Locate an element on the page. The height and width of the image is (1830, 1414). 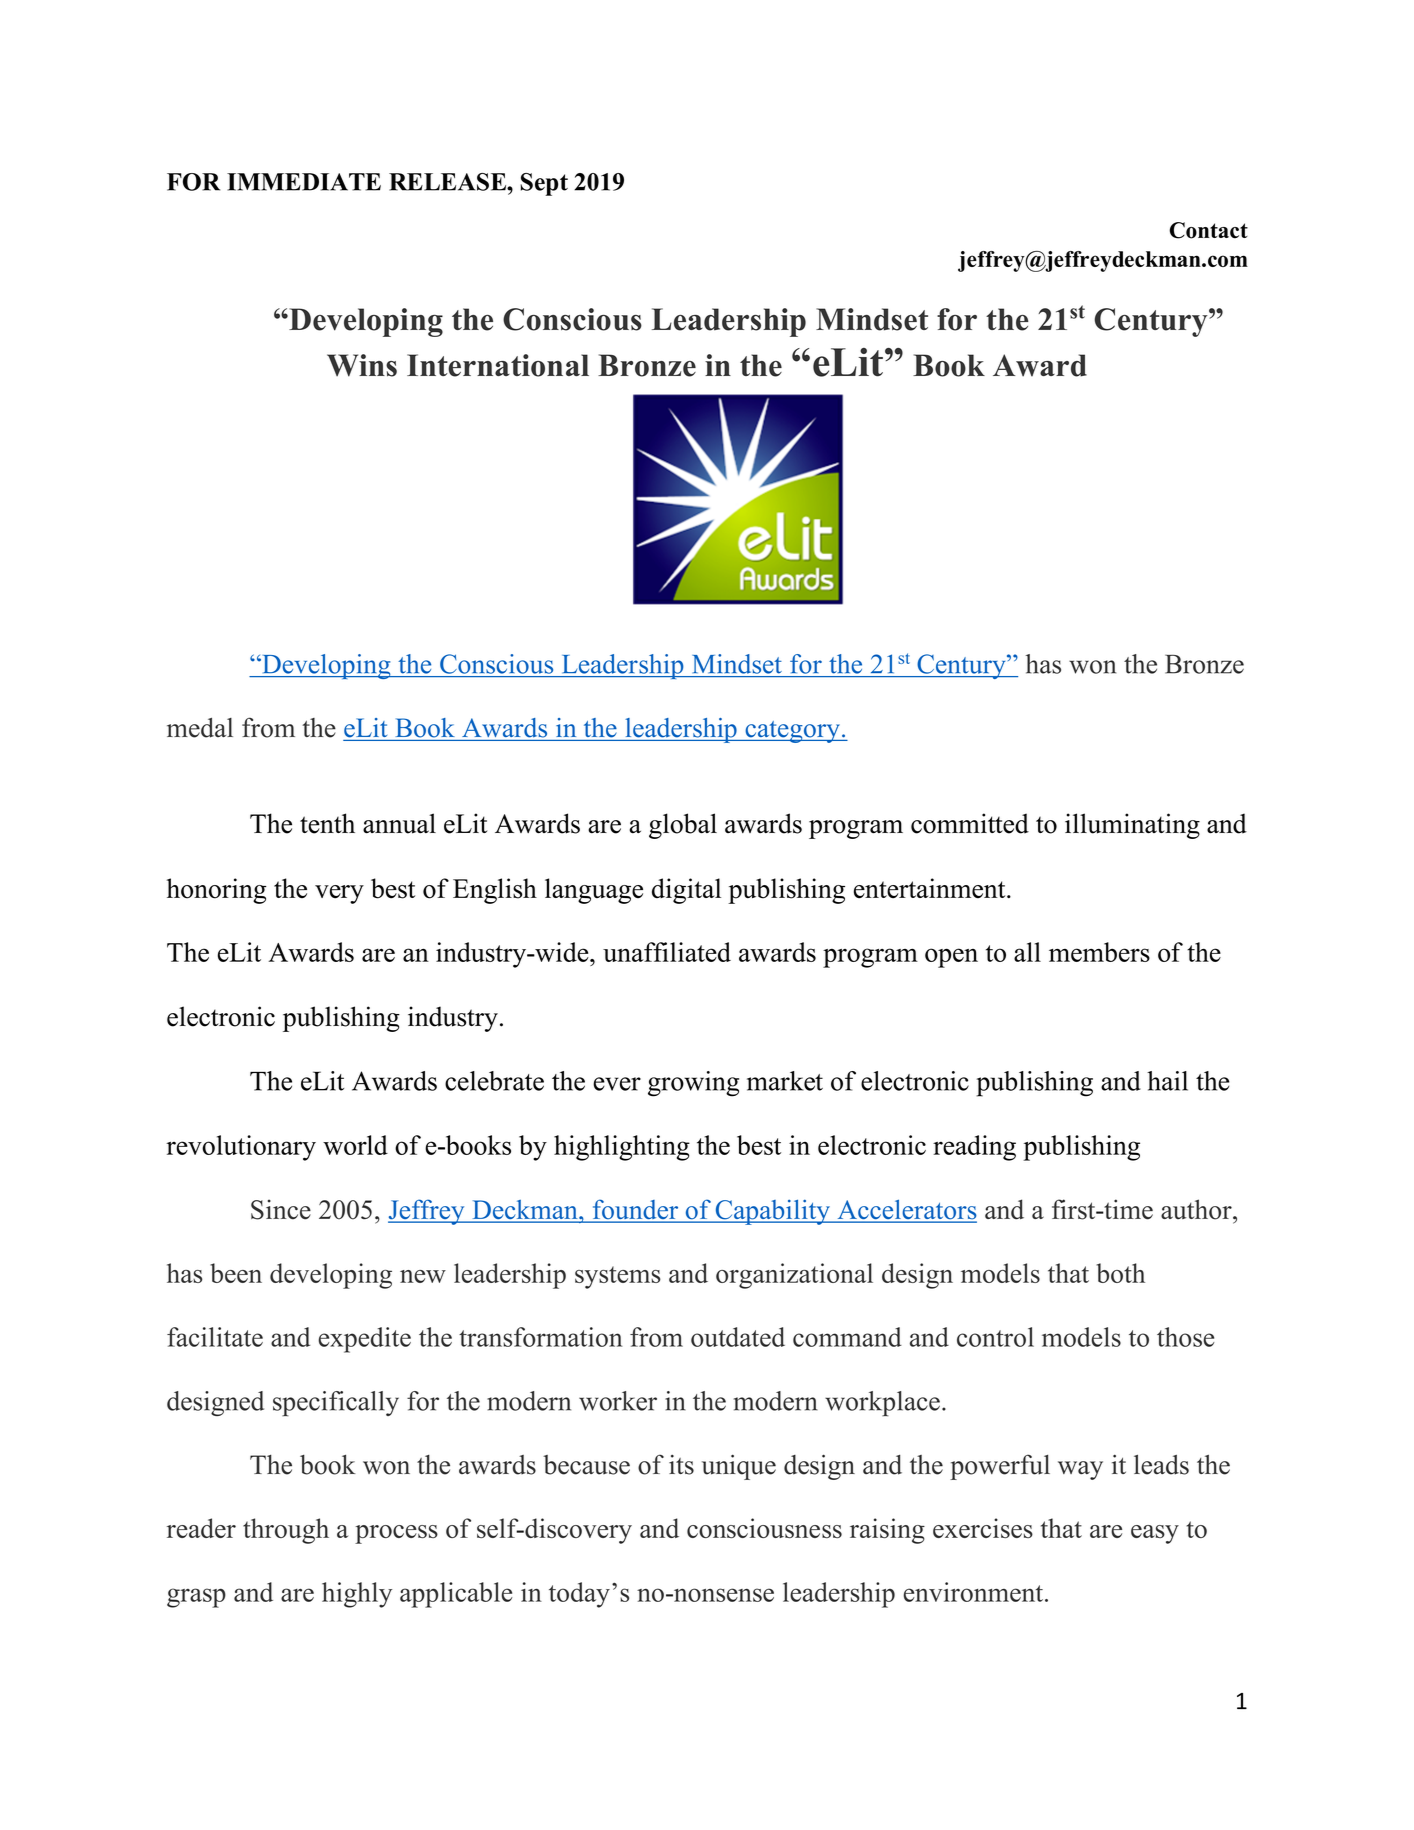
easy is located at coordinates (1155, 1534).
